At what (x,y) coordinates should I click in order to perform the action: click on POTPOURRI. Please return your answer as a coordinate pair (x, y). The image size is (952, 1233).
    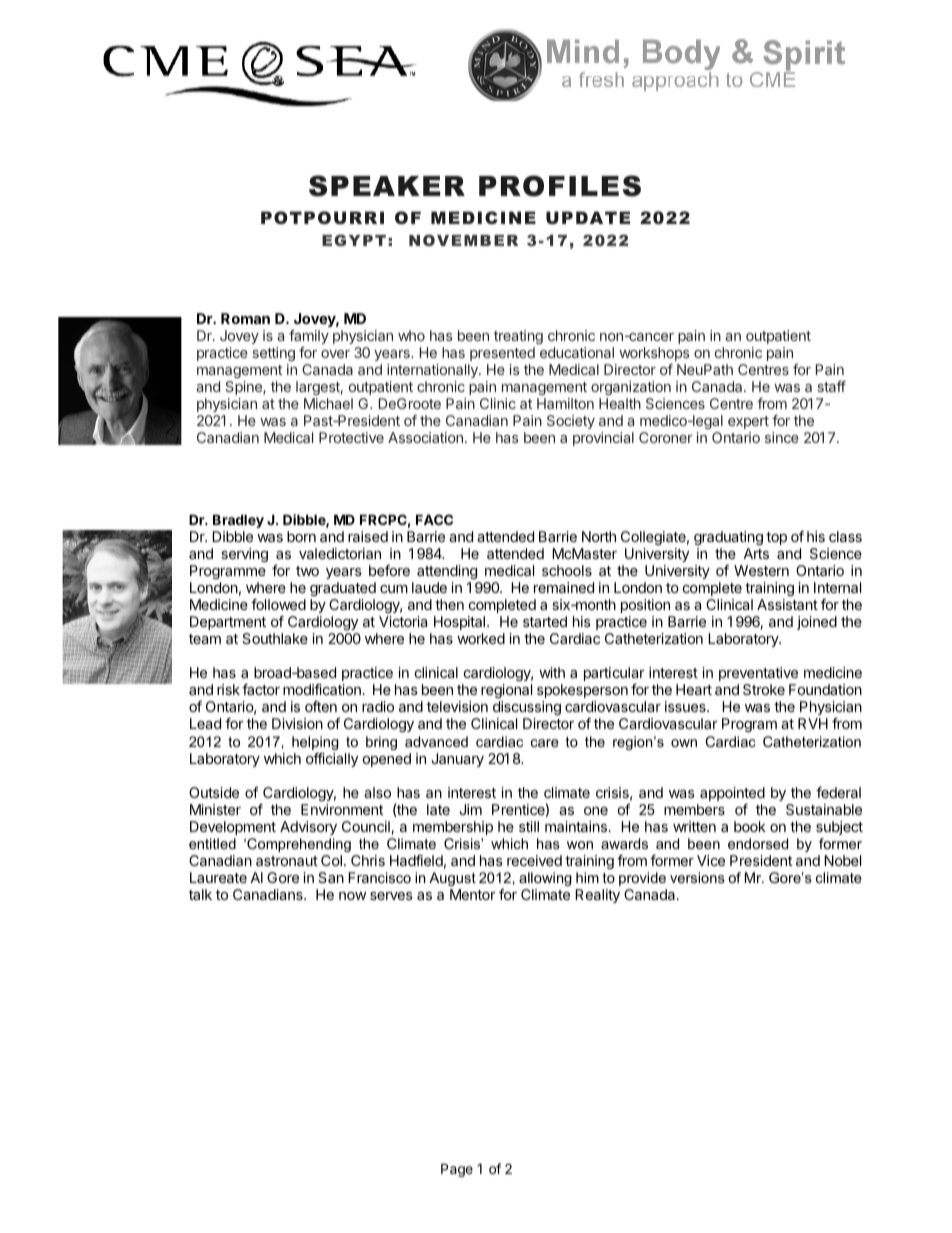
    Looking at the image, I should click on (322, 217).
